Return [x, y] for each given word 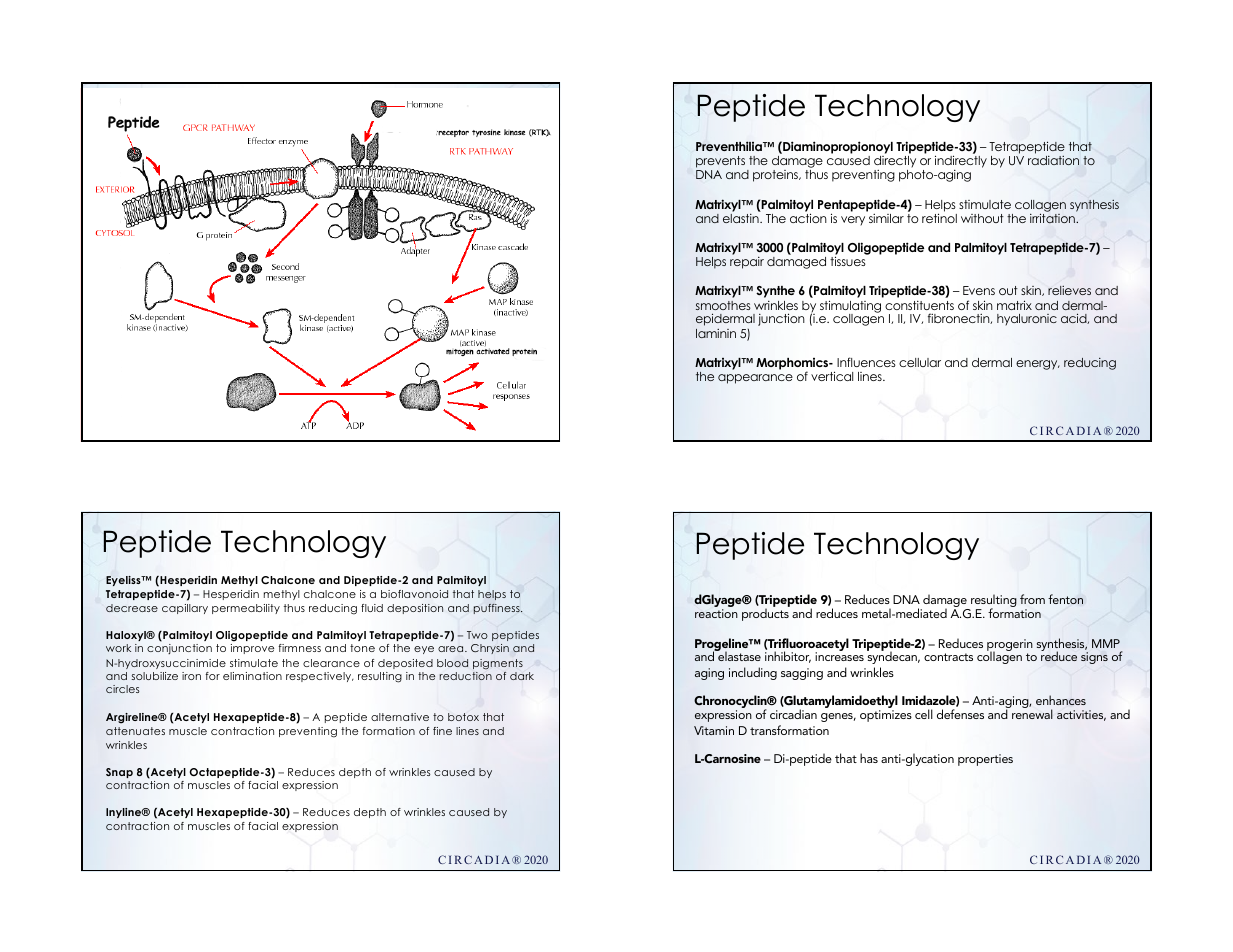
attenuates [135, 731]
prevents [720, 162]
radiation [1053, 160]
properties [985, 760]
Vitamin [714, 730]
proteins [776, 176]
